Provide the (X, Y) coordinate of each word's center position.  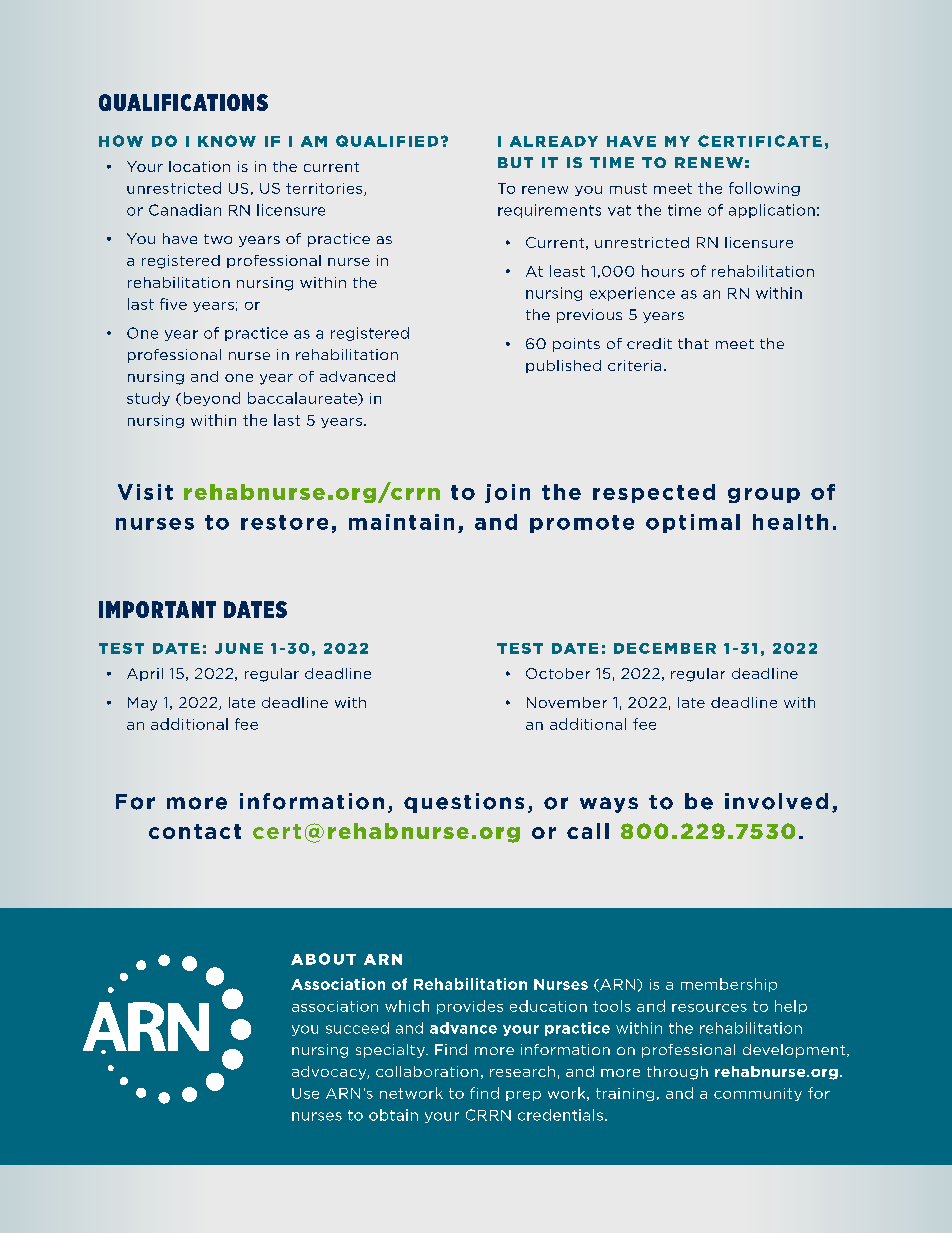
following (764, 189)
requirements (549, 211)
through (677, 1073)
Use (305, 1093)
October (558, 673)
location (199, 166)
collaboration (427, 1071)
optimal (693, 523)
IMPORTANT (157, 609)
